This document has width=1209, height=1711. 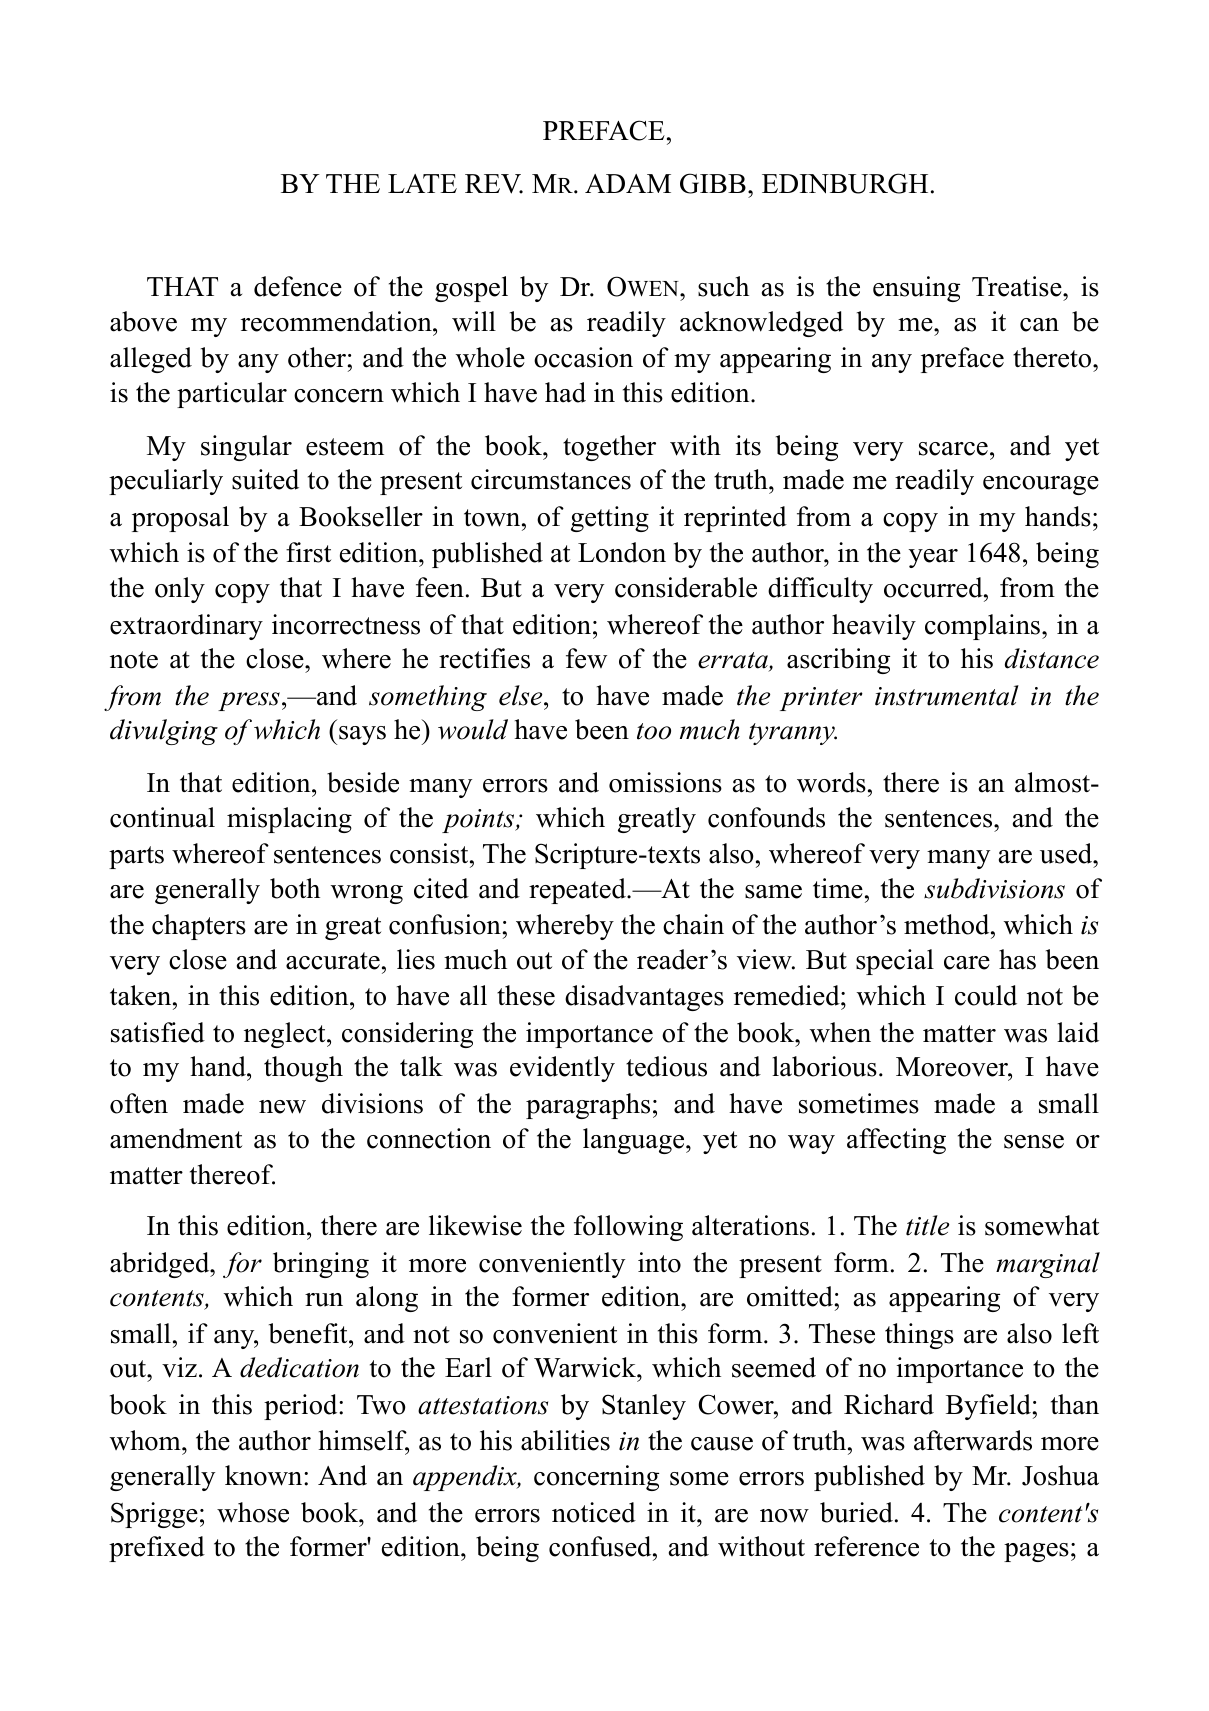 What do you see at coordinates (967, 963) in the document?
I see `care` at bounding box center [967, 963].
